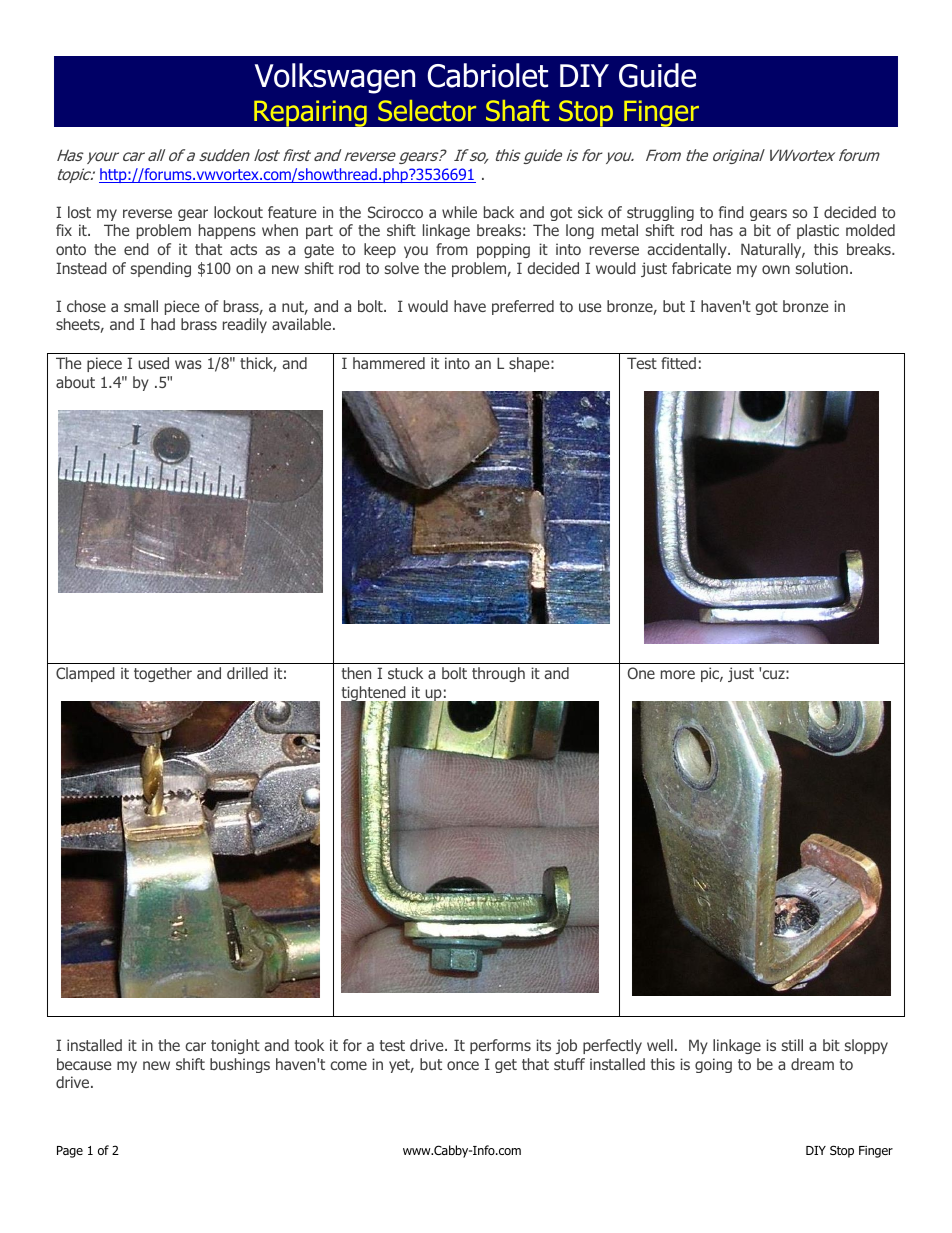 The image size is (952, 1233). I want to click on fitted, so click(678, 363).
